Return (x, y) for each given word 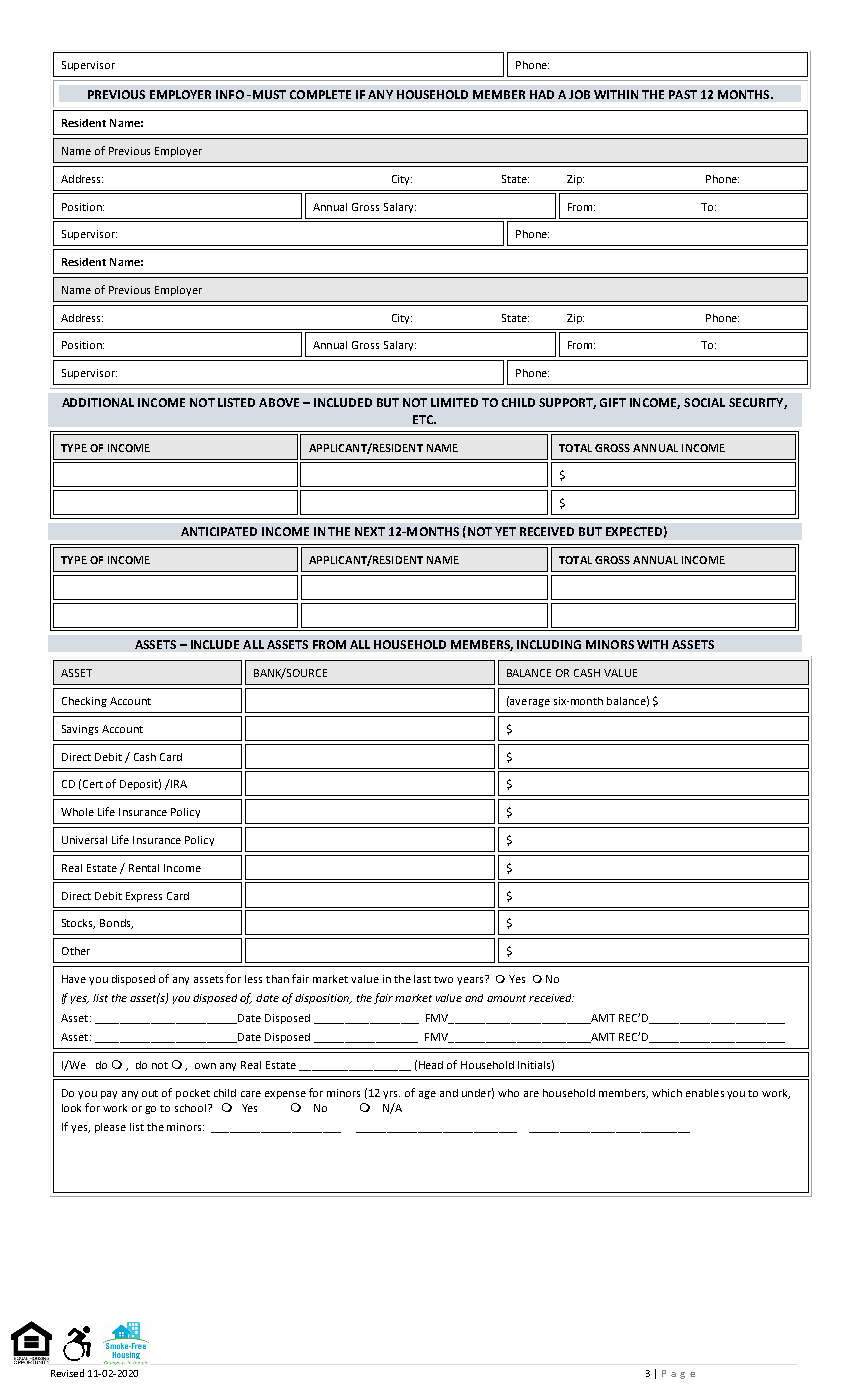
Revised (67, 1373)
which (667, 1093)
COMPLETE (320, 94)
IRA (178, 783)
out (150, 1093)
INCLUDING (549, 644)
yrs (391, 1095)
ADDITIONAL (98, 402)
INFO (230, 94)
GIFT (613, 402)
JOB (579, 94)
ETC (424, 419)
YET (505, 531)
